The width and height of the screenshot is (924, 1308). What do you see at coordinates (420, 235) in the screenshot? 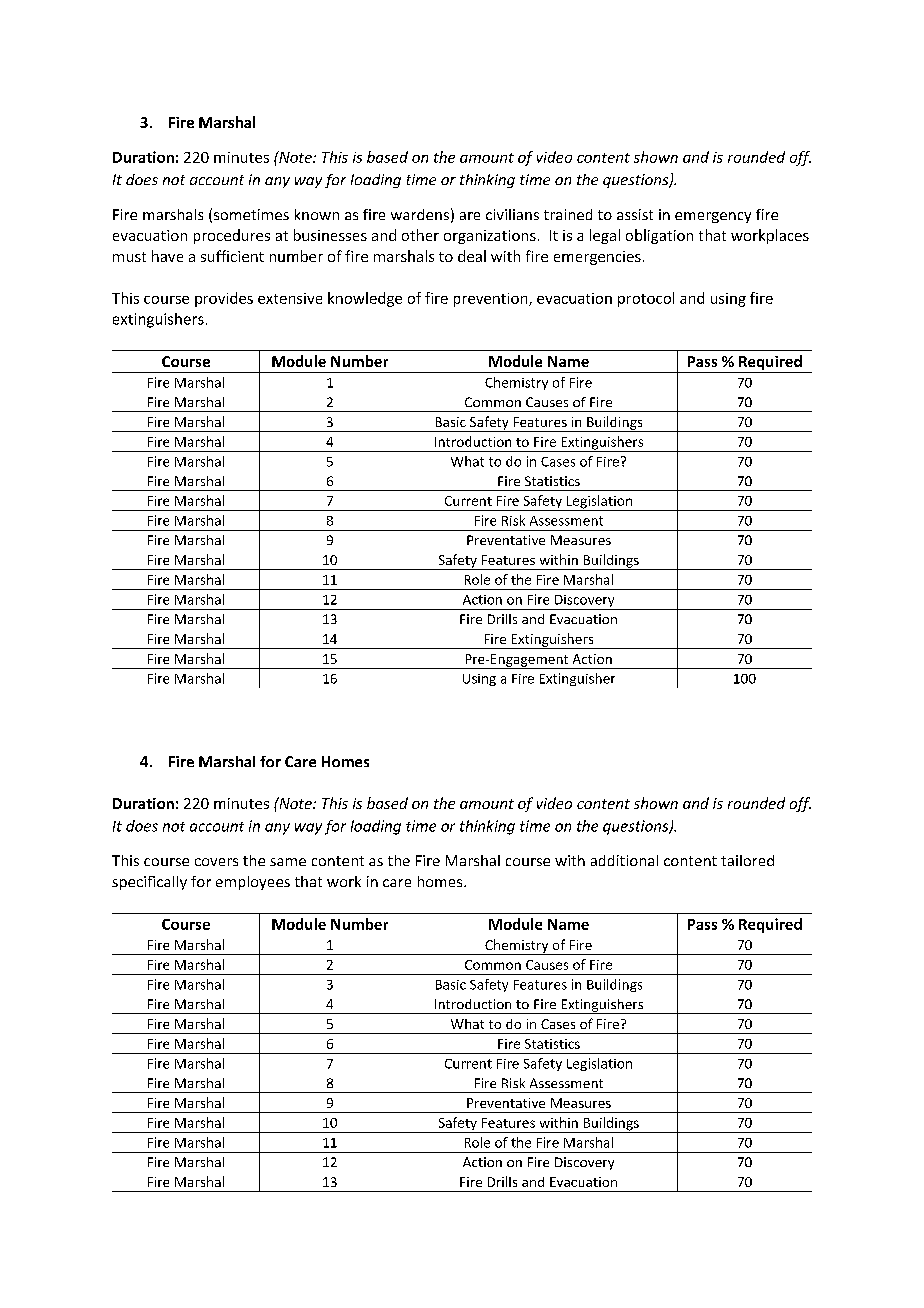
I see `other` at bounding box center [420, 235].
